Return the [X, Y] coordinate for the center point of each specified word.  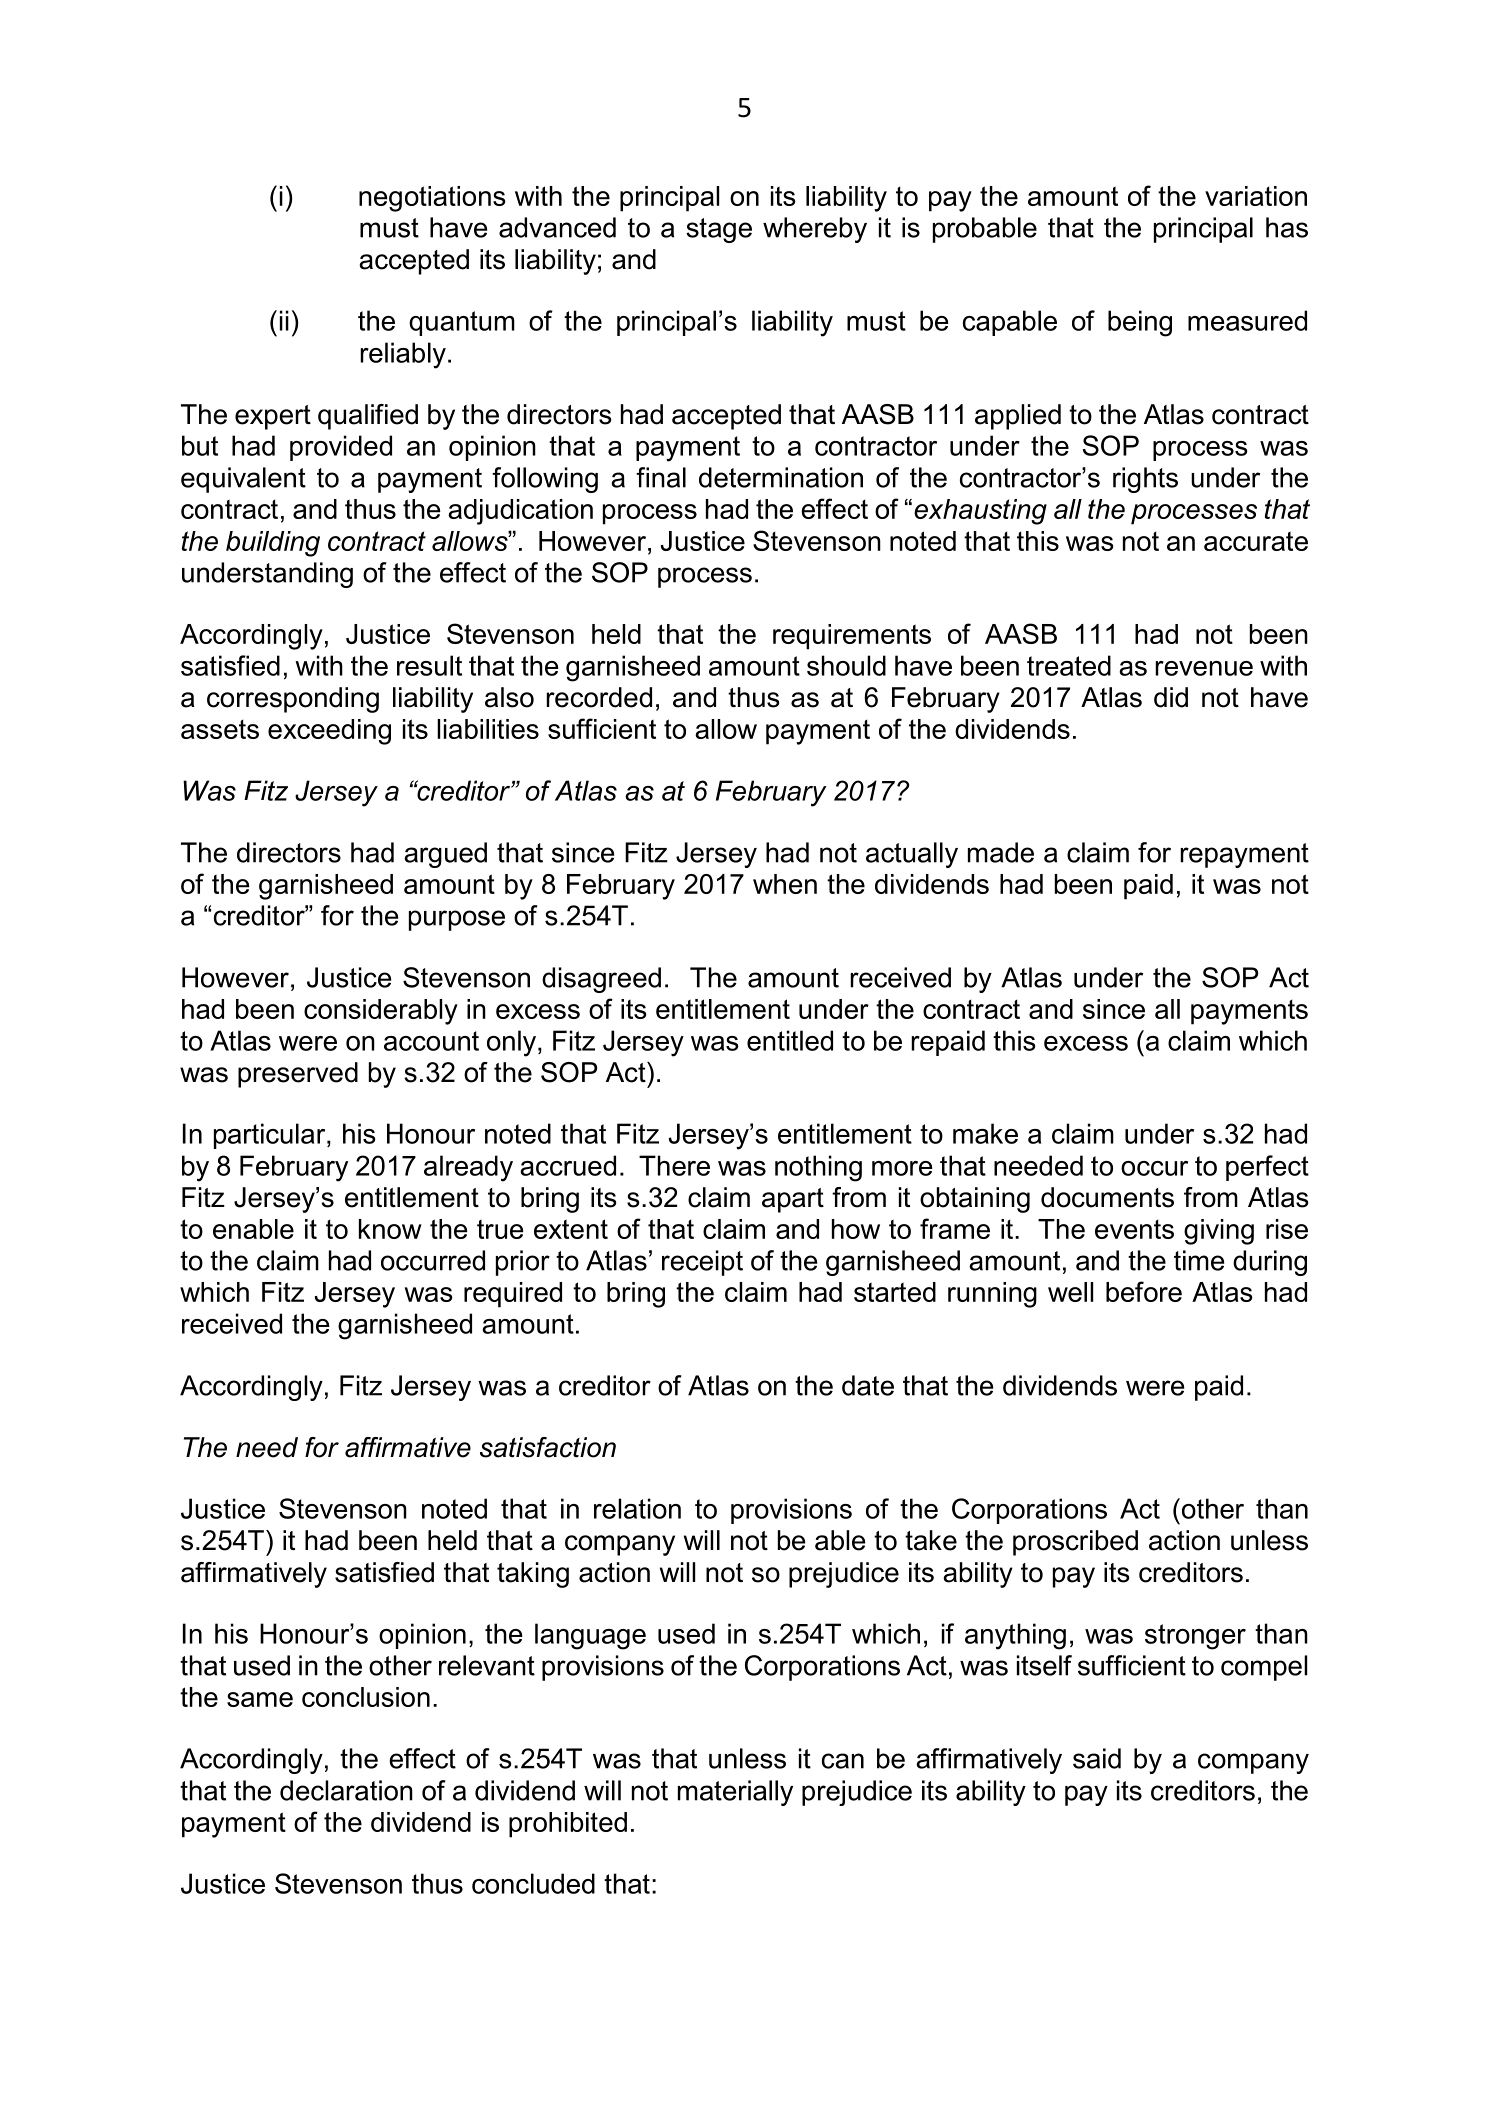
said [1097, 1758]
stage [719, 230]
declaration [346, 1790]
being [1140, 323]
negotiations [432, 199]
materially [735, 1793]
